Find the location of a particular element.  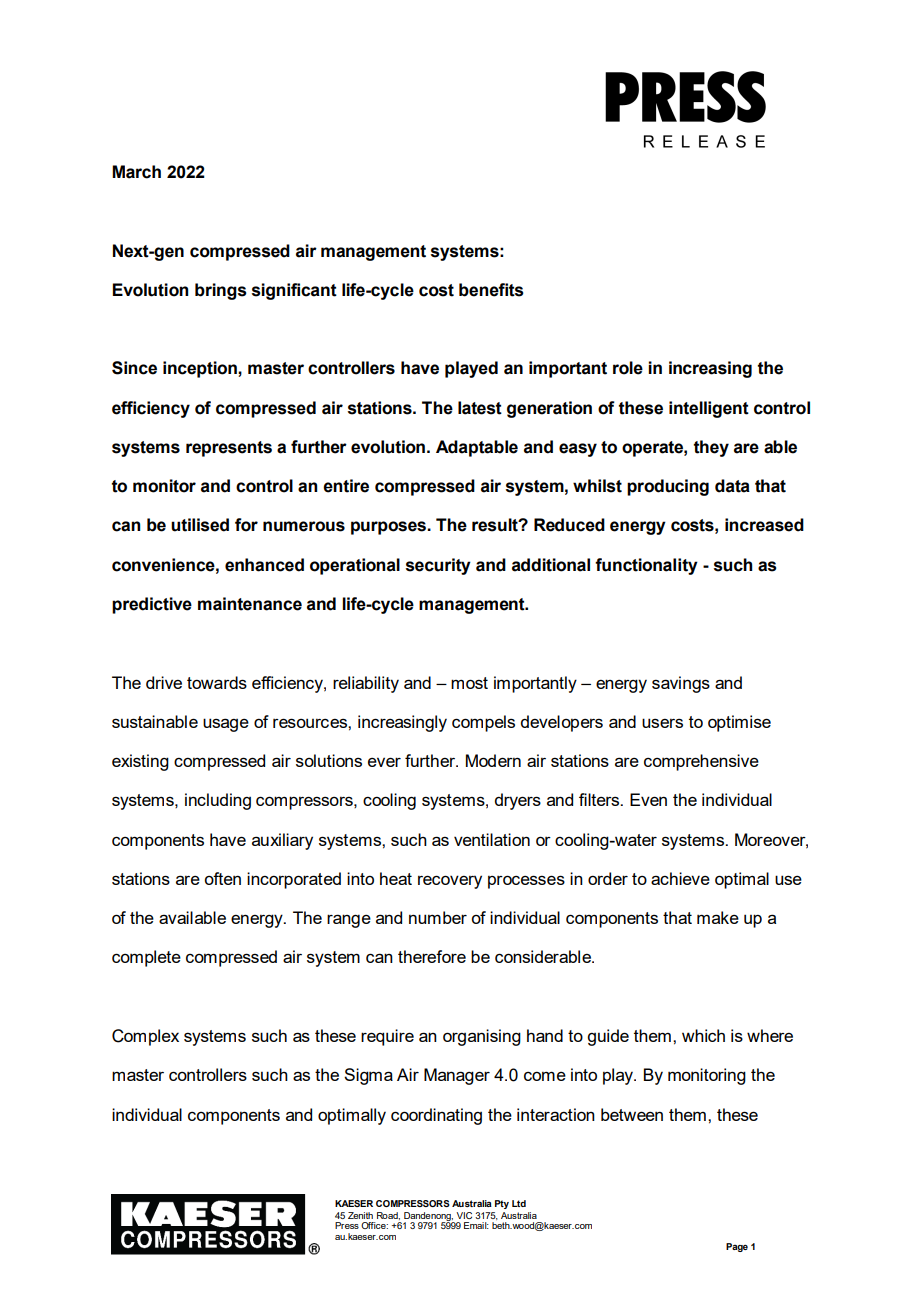

Page is located at coordinates (737, 1247).
